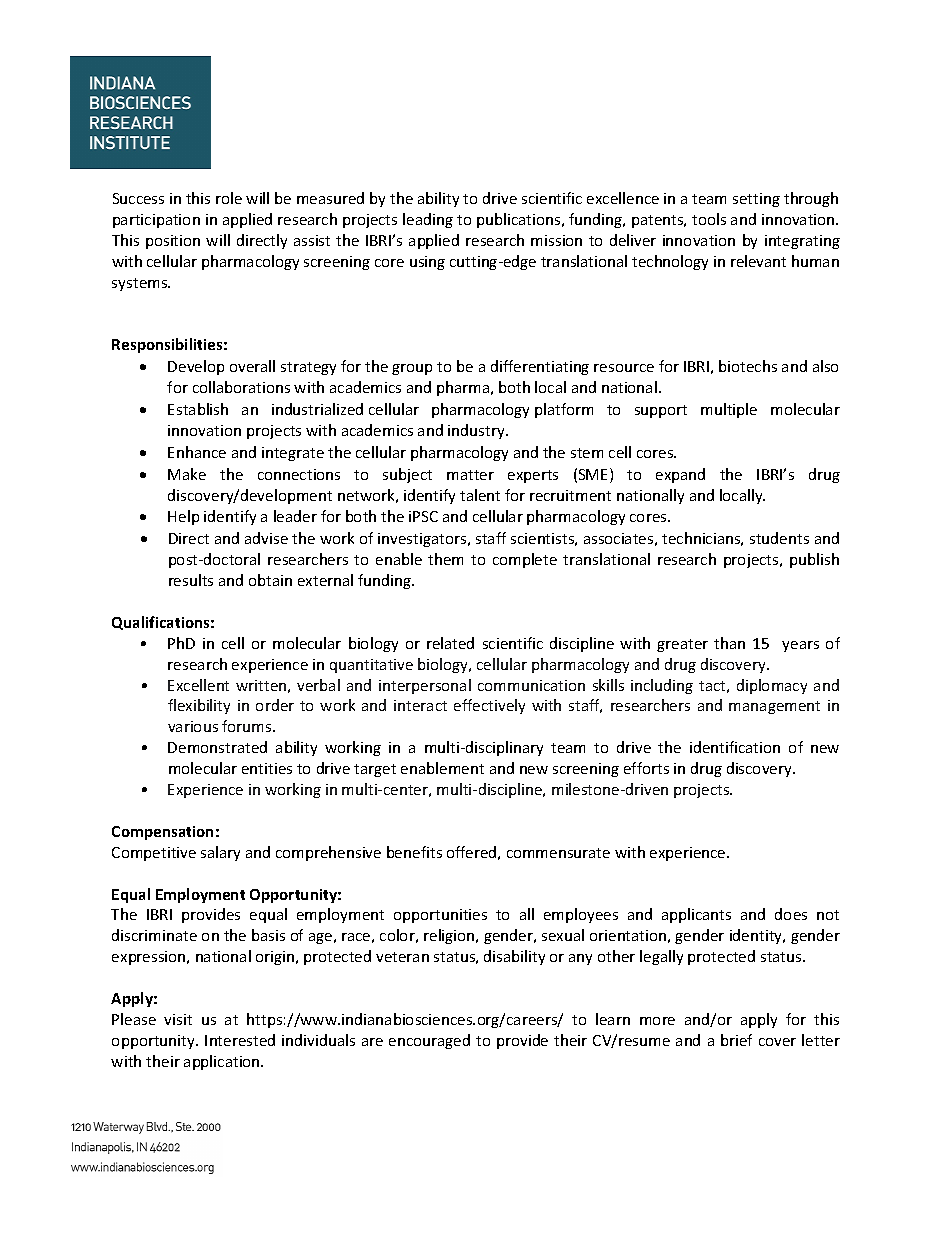 This screenshot has width=952, height=1233. What do you see at coordinates (477, 431) in the screenshot?
I see `industry` at bounding box center [477, 431].
